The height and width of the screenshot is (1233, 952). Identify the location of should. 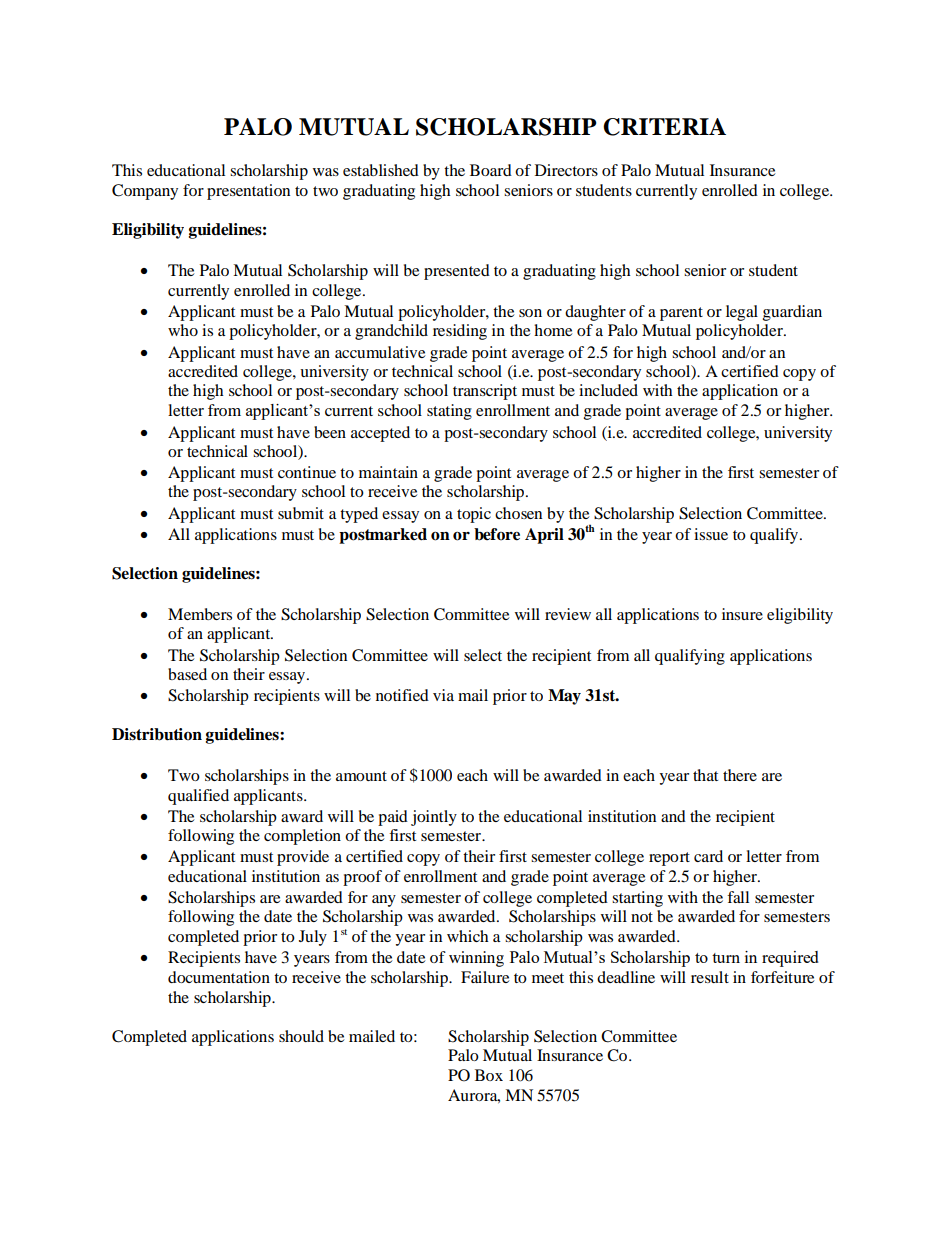
(301, 1036).
